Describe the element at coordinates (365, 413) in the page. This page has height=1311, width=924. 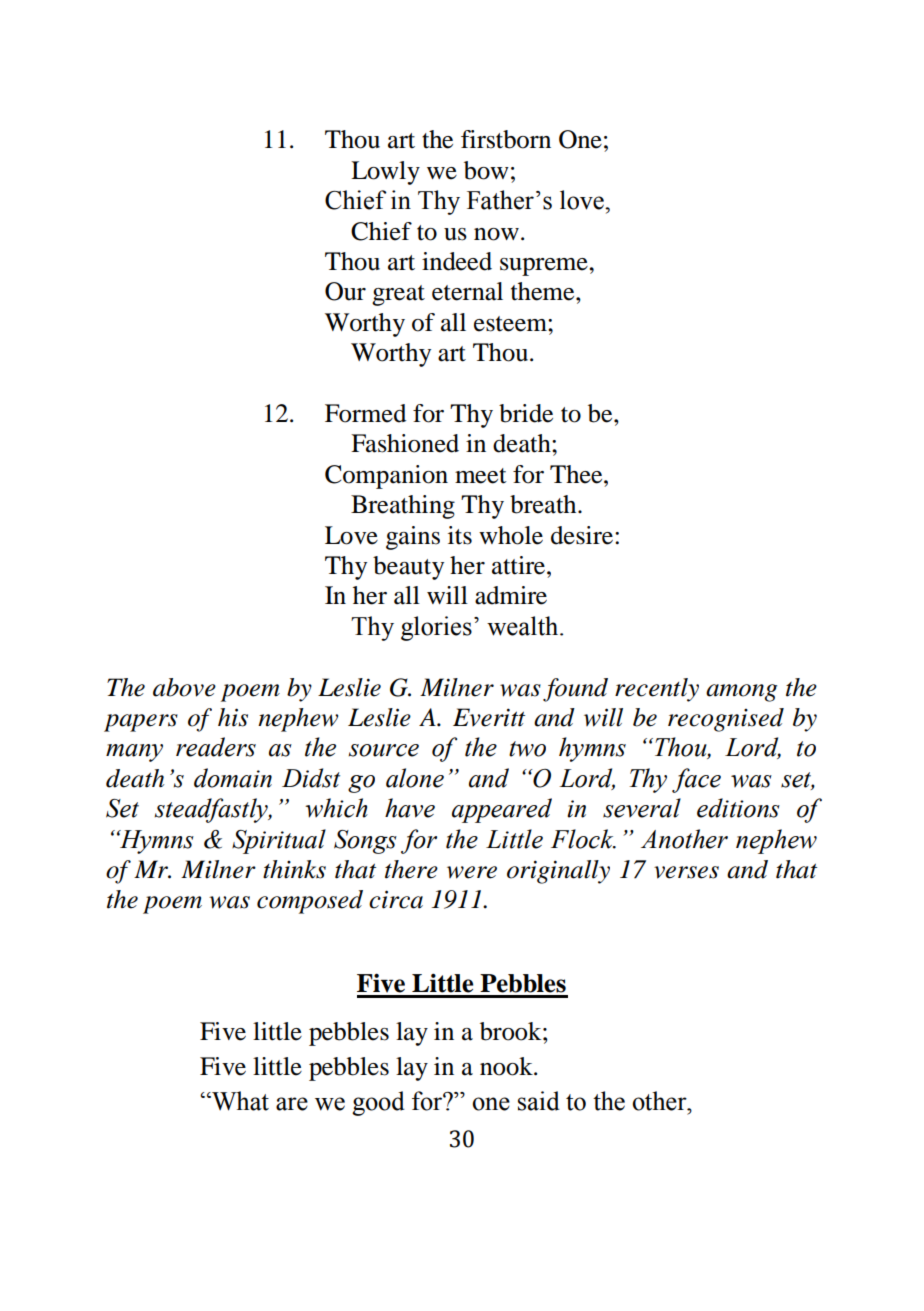
I see `Formed` at that location.
